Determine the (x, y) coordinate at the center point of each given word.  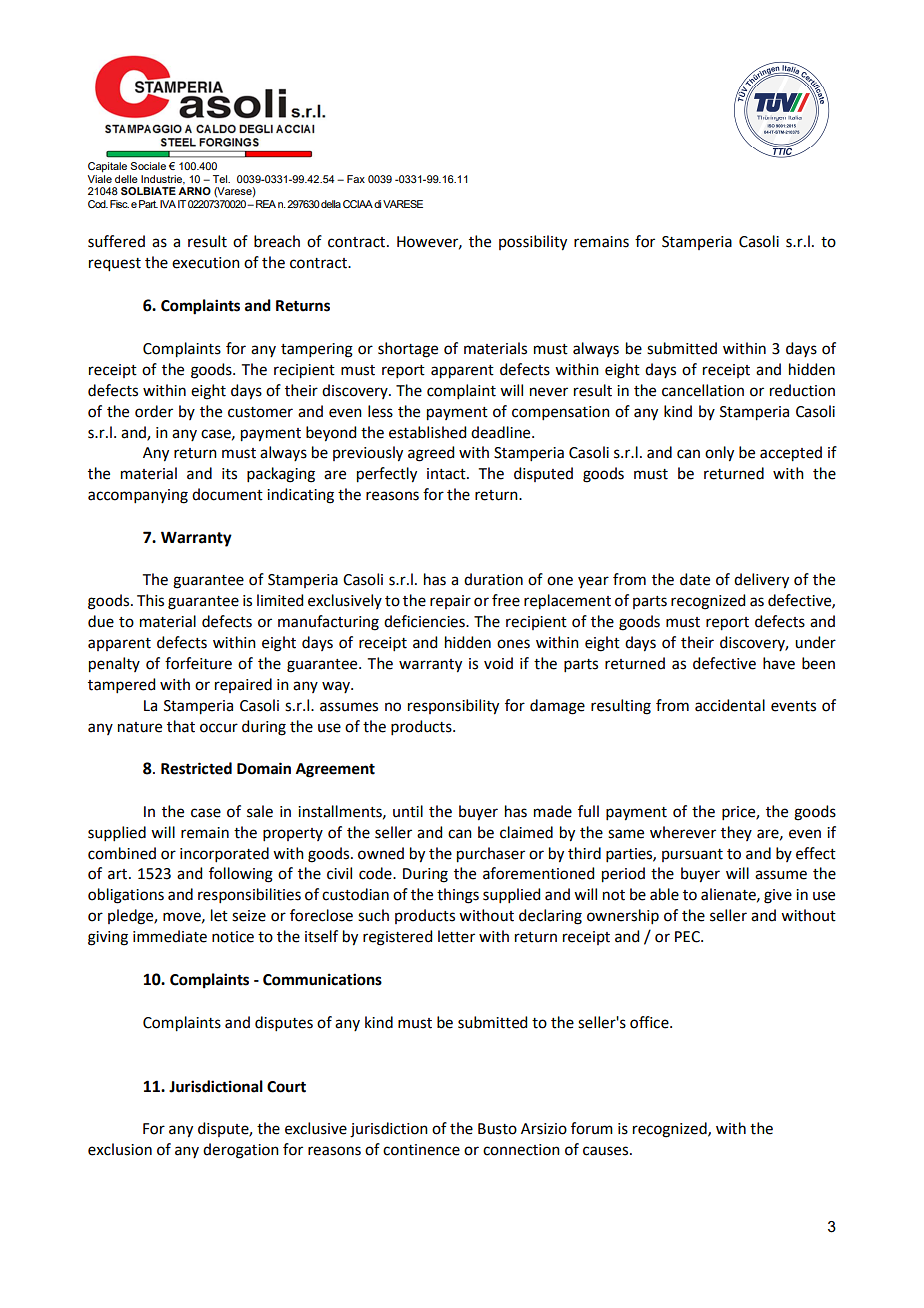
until (408, 811)
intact (447, 474)
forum (592, 1128)
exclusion (120, 1149)
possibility (533, 243)
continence (421, 1150)
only (719, 454)
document (227, 494)
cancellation (703, 390)
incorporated (224, 854)
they (736, 833)
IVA (168, 204)
